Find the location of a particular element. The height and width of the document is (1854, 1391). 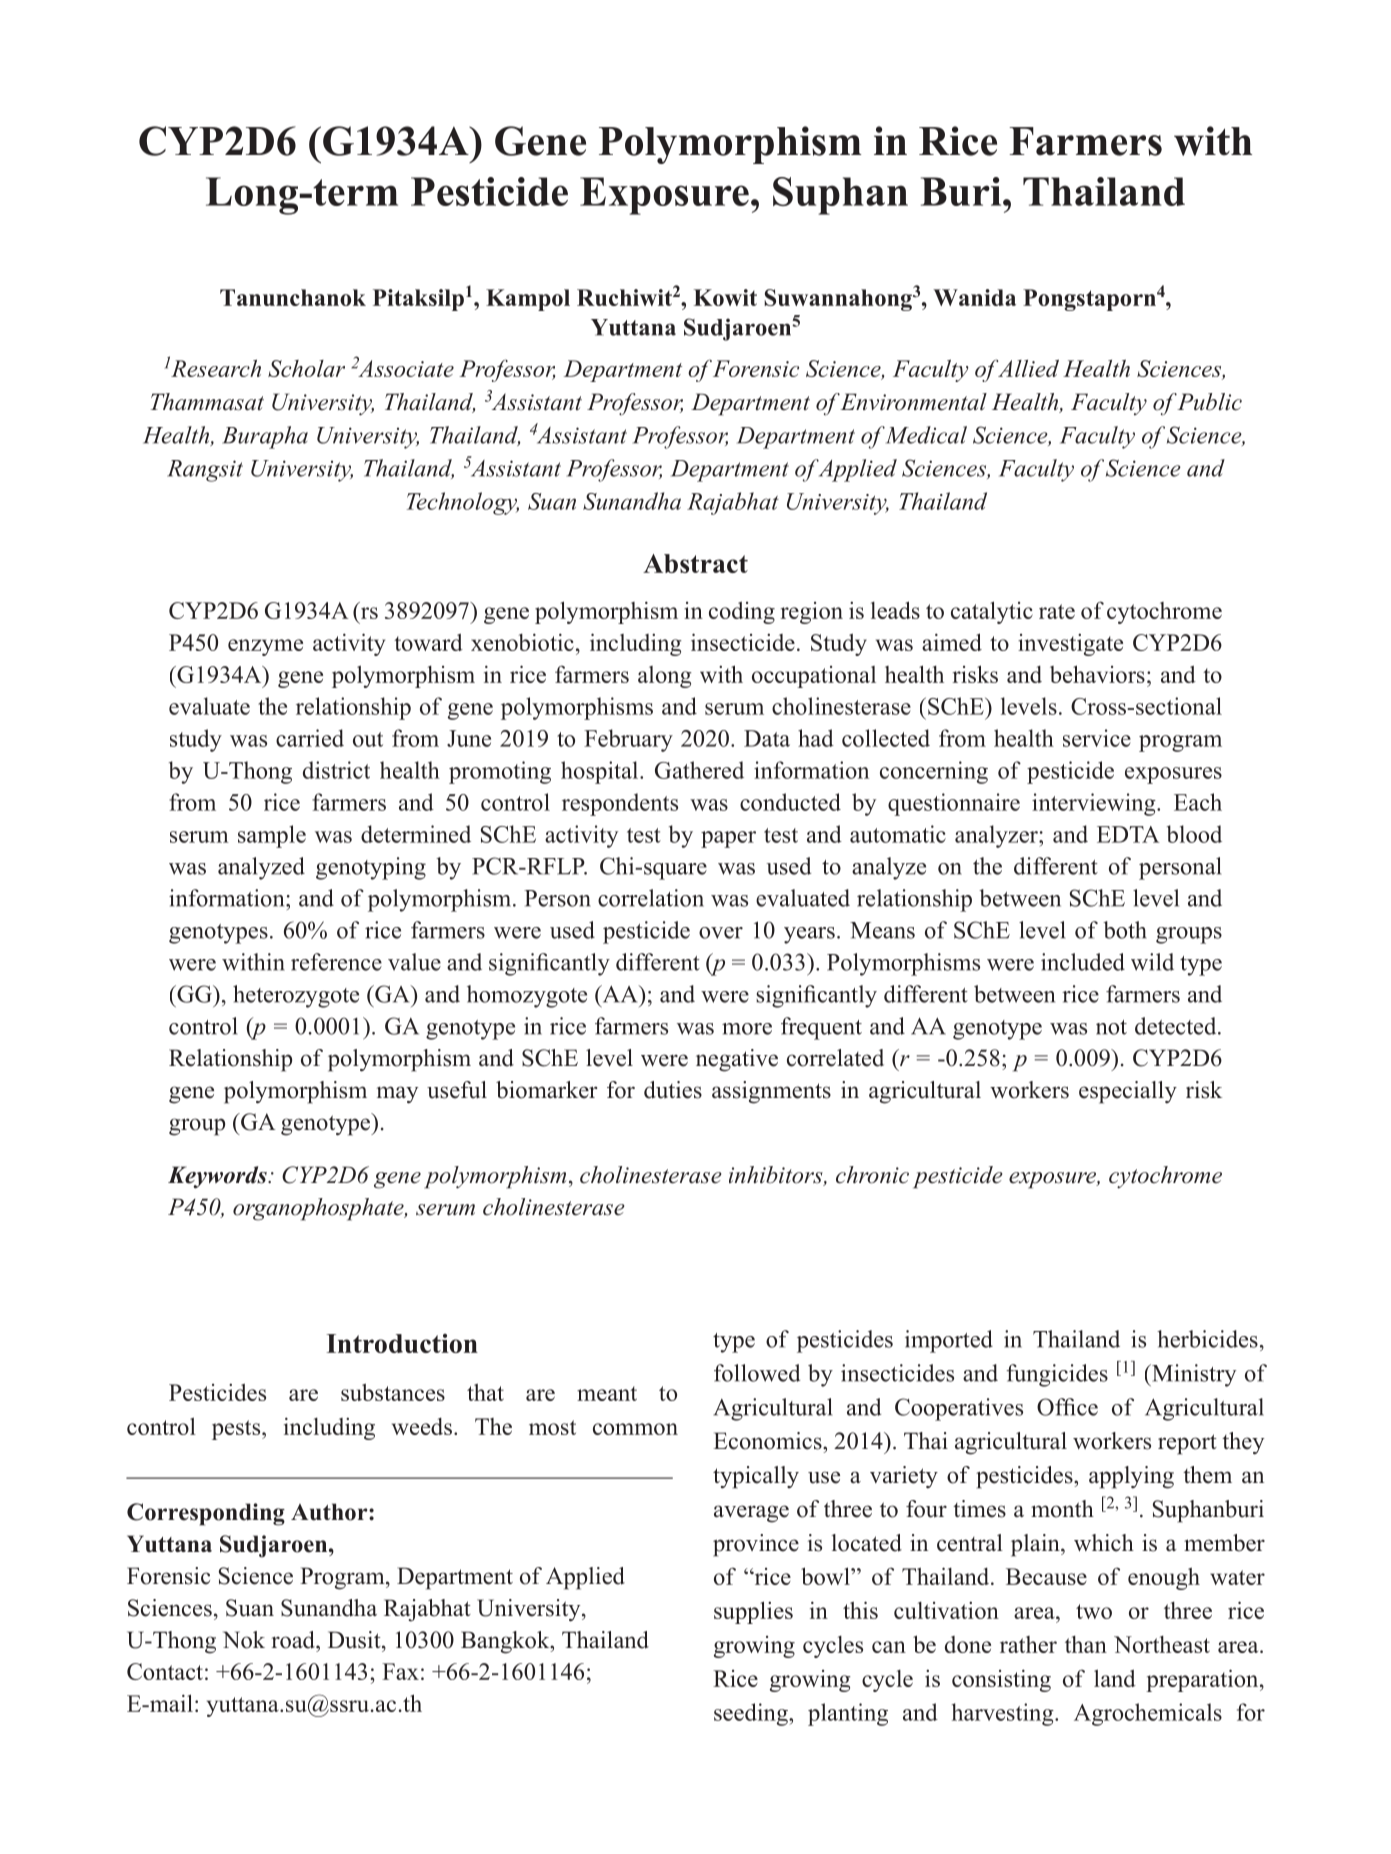

detected is located at coordinates (1177, 1026).
